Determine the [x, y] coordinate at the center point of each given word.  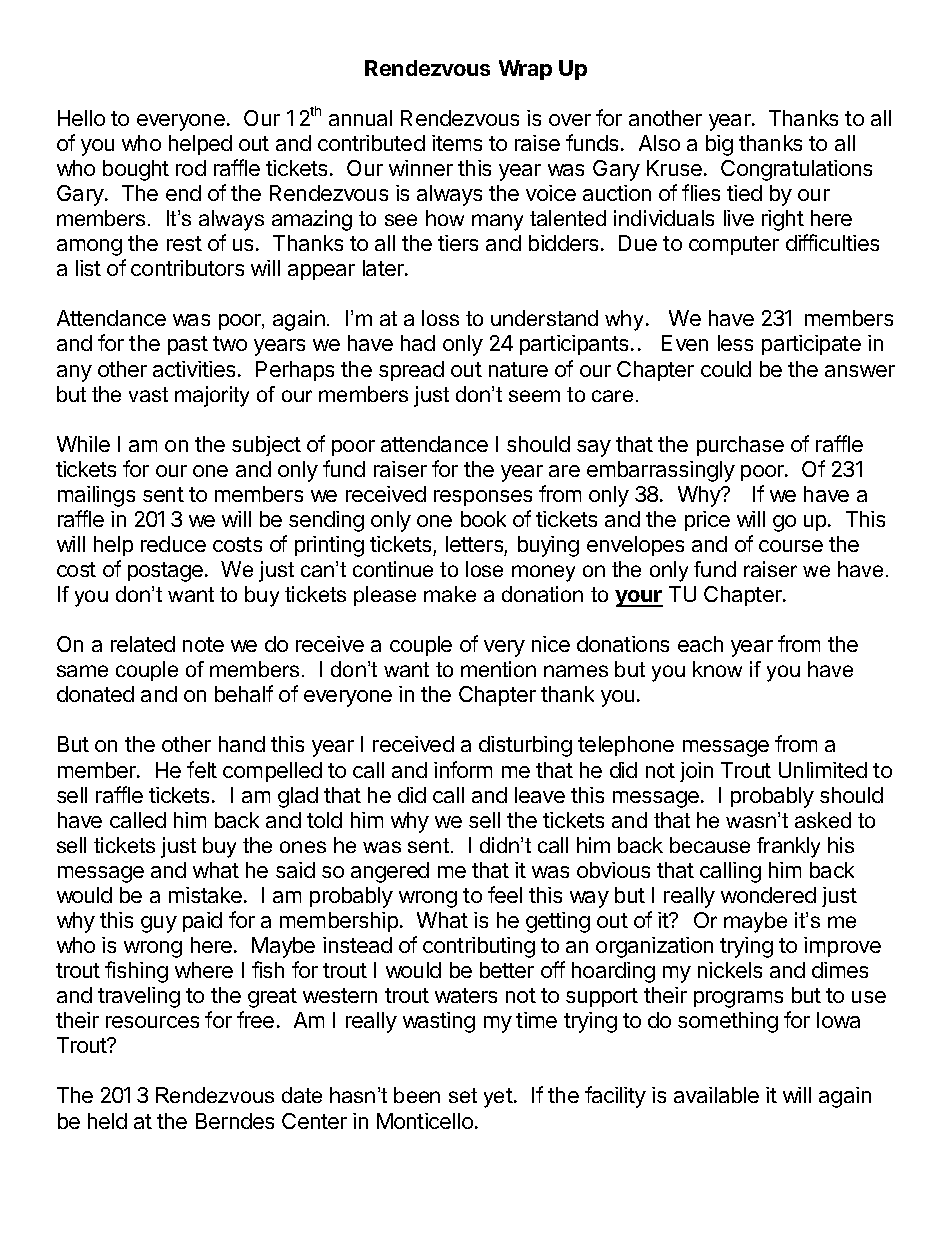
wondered [768, 895]
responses [483, 498]
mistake [205, 895]
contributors [187, 268]
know [717, 669]
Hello [81, 118]
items [457, 143]
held [107, 1121]
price [707, 521]
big [719, 145]
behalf [244, 693]
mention [498, 669]
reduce [173, 544]
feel [505, 894]
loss [440, 318]
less [735, 343]
